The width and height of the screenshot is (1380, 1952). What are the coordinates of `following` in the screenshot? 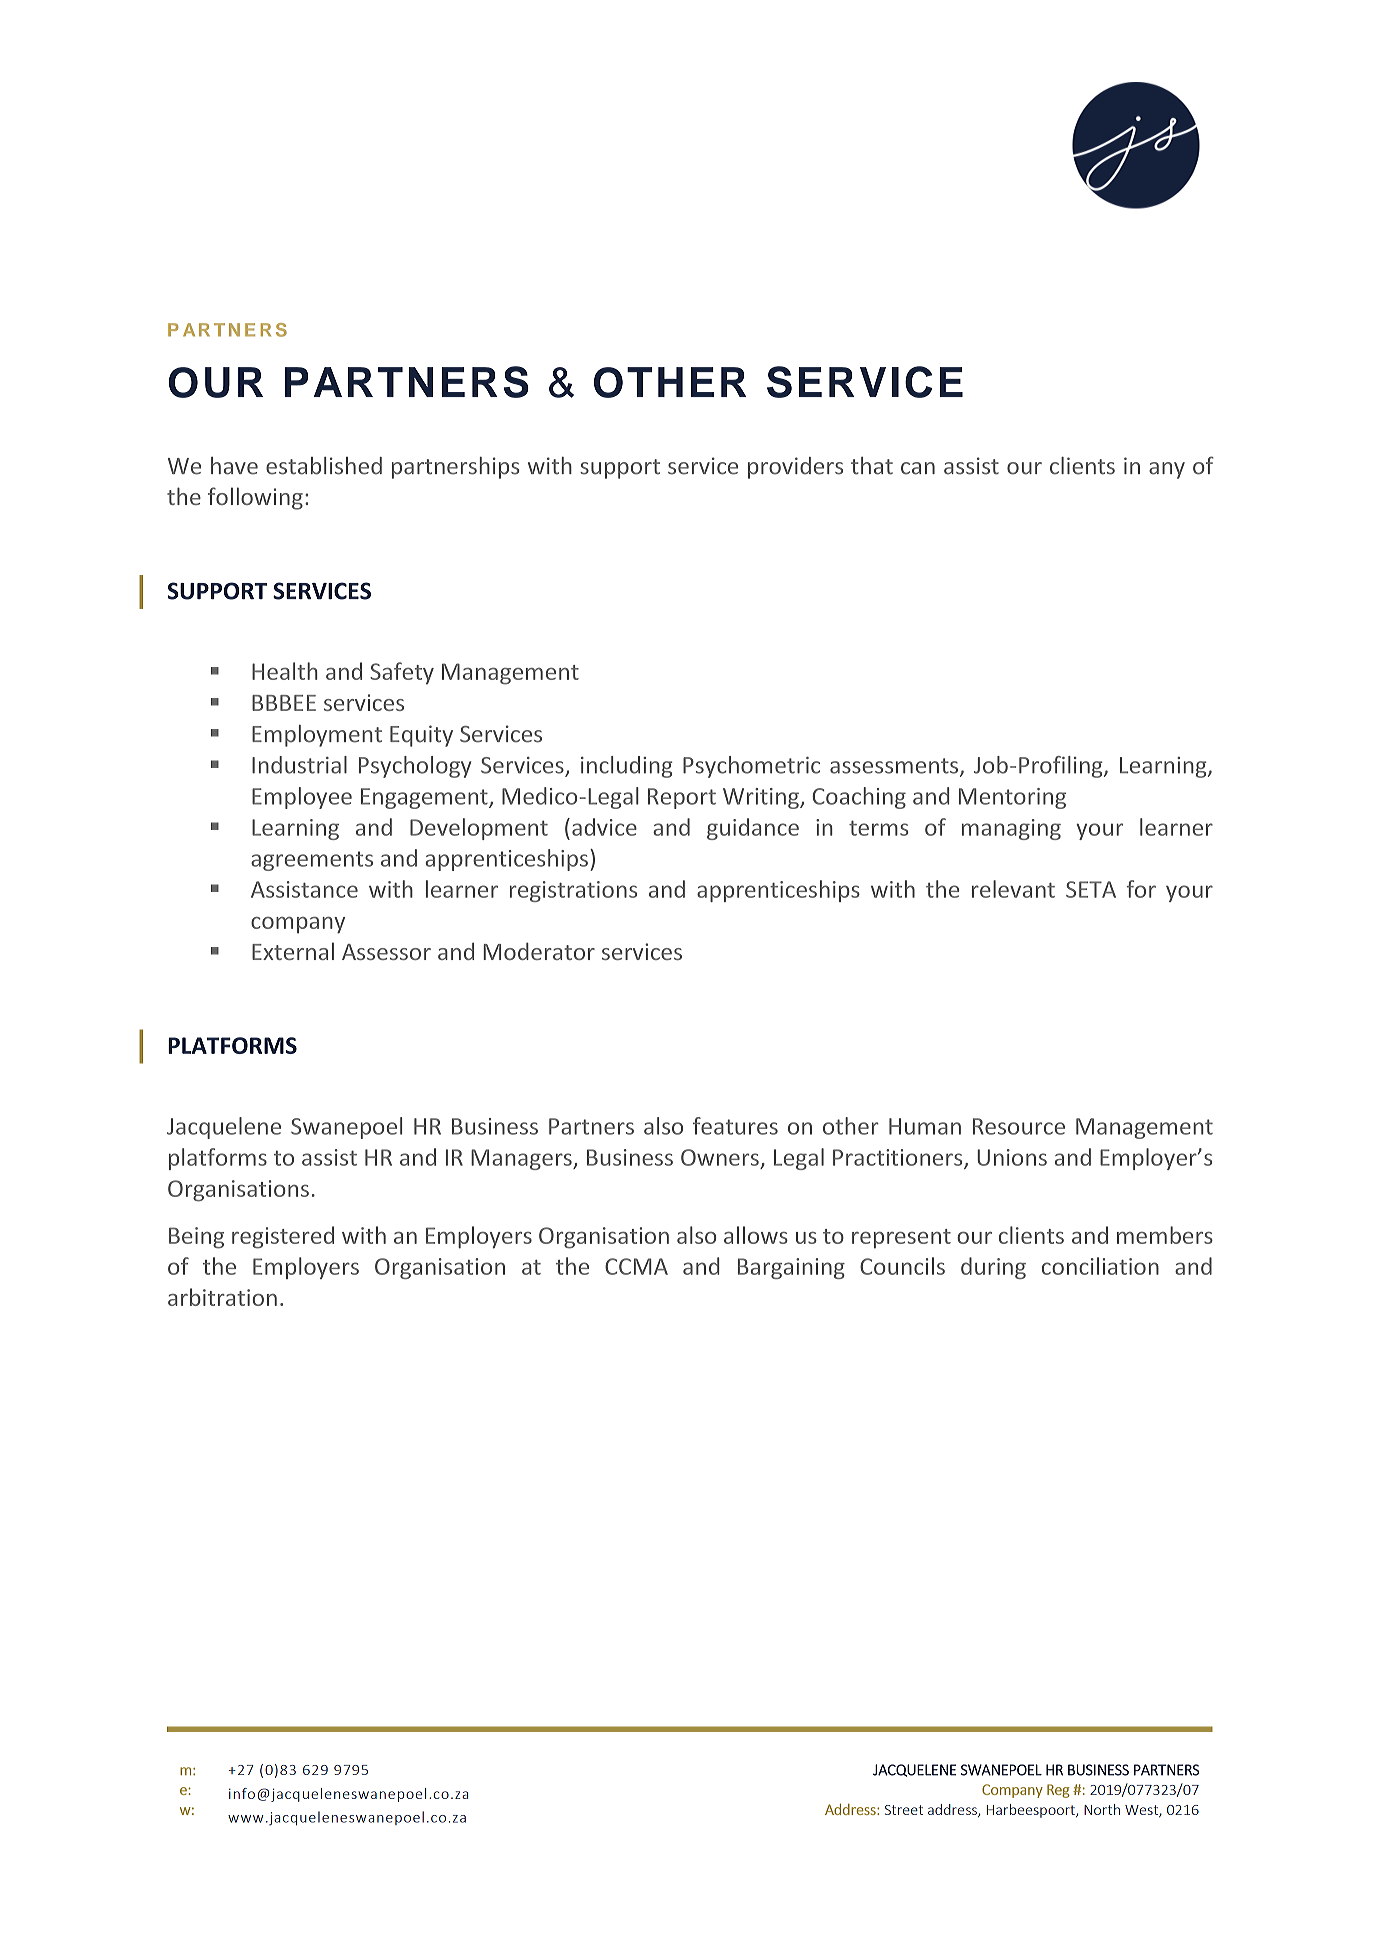 It's located at (255, 498).
